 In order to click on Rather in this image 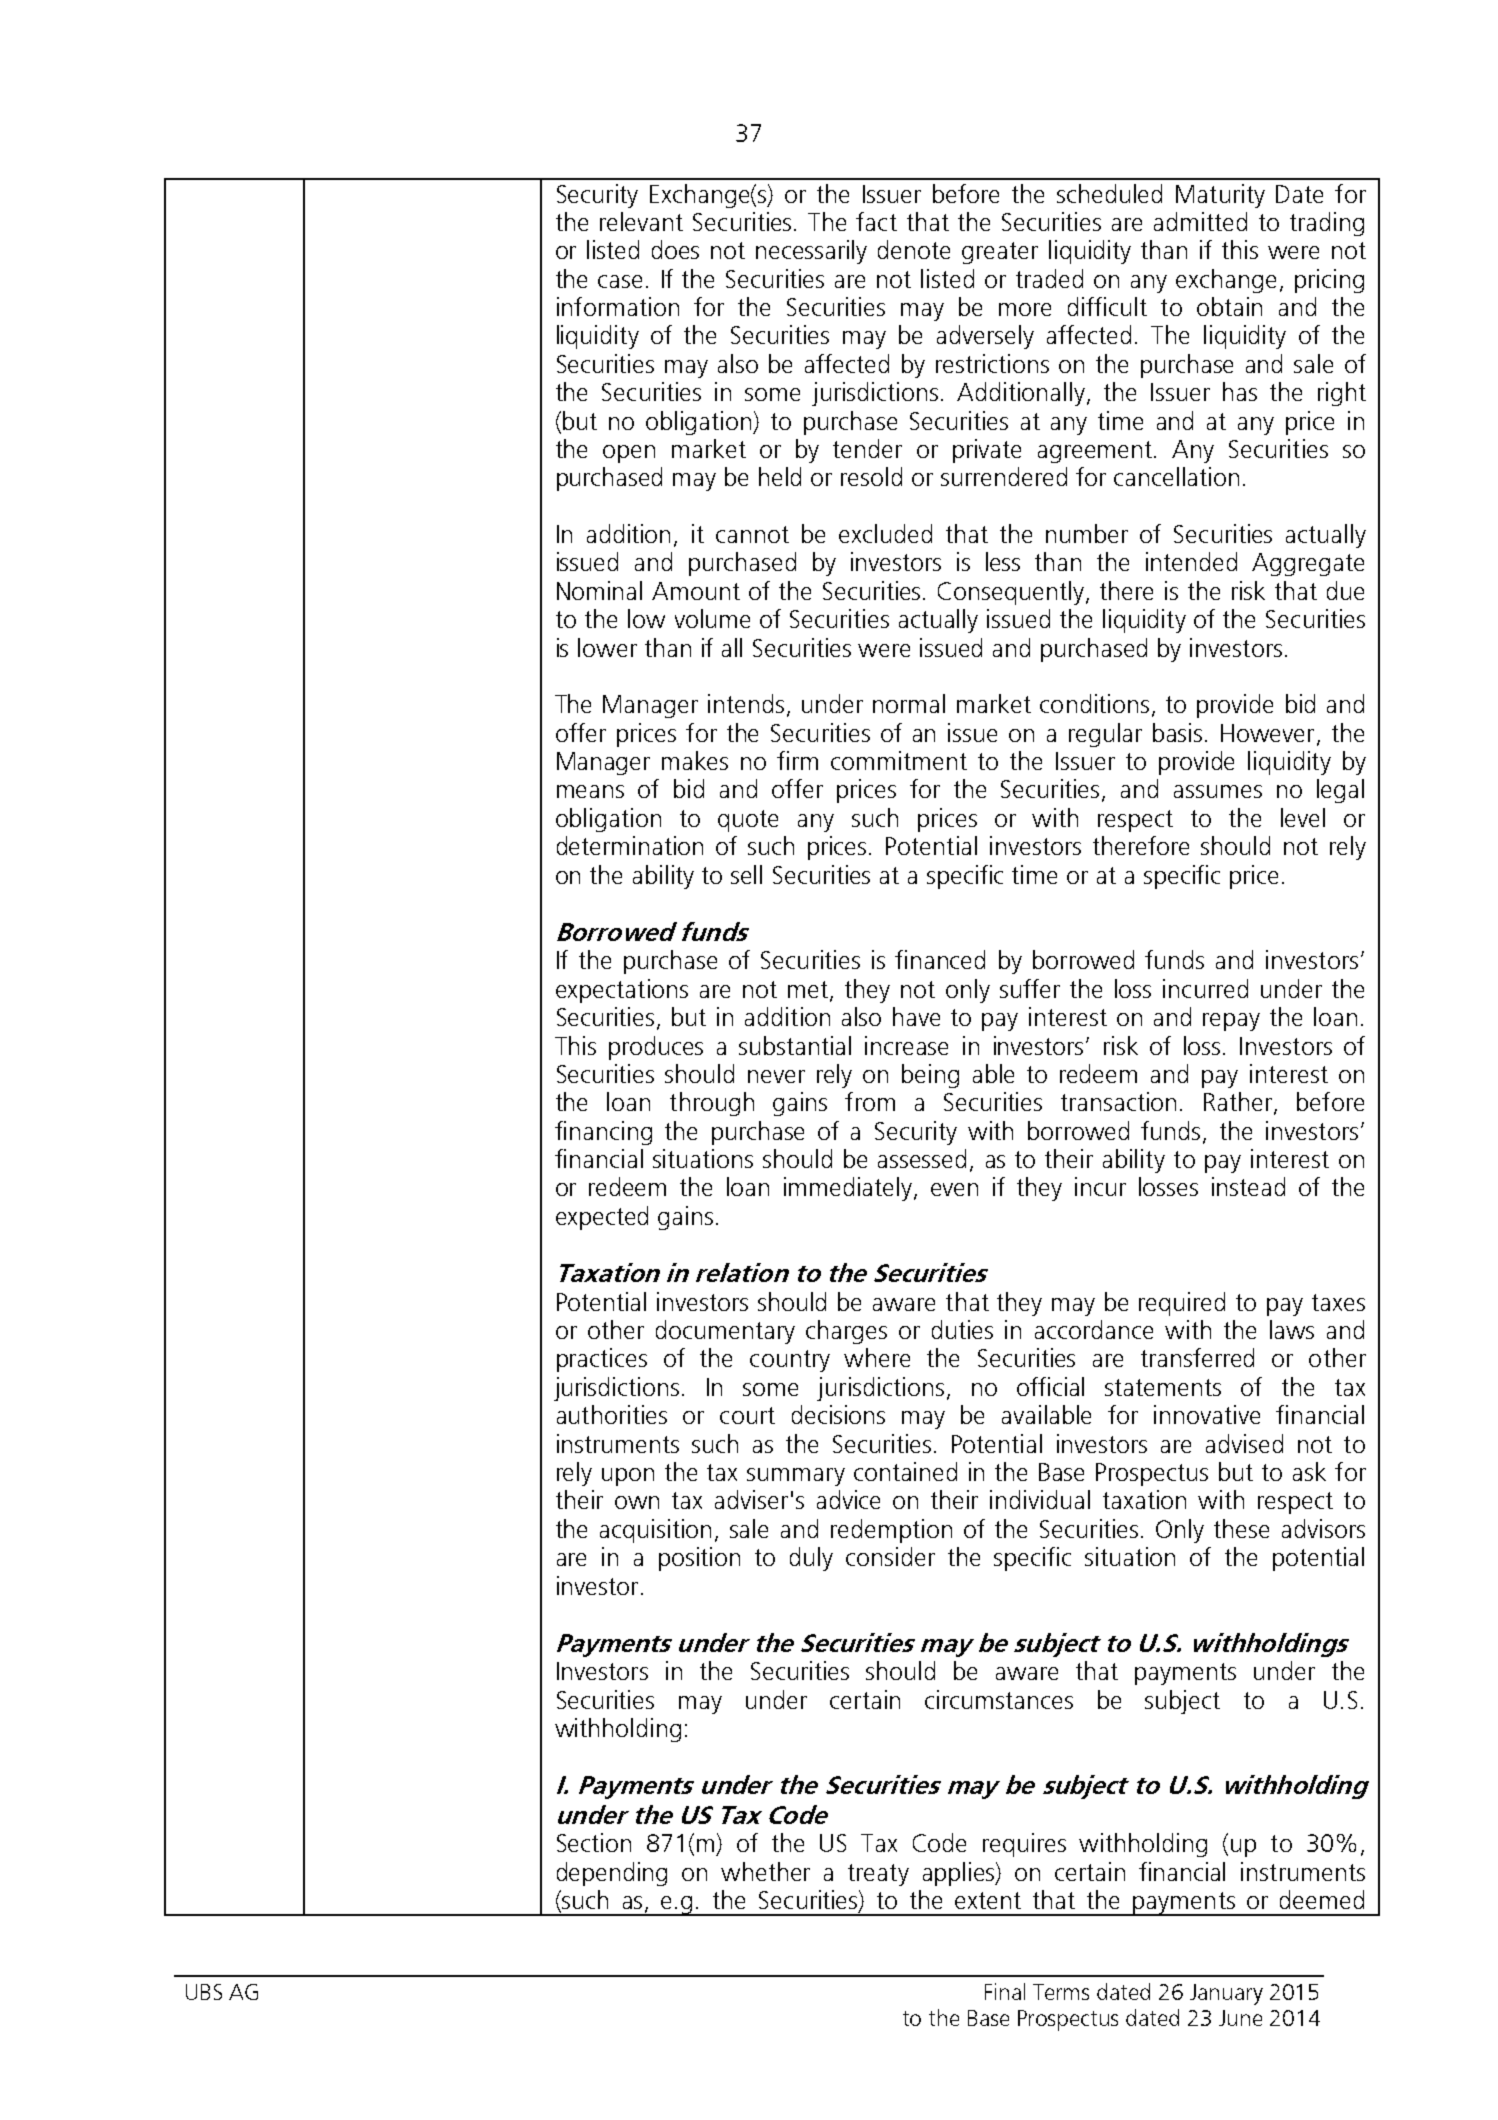, I will do `click(1238, 1101)`.
